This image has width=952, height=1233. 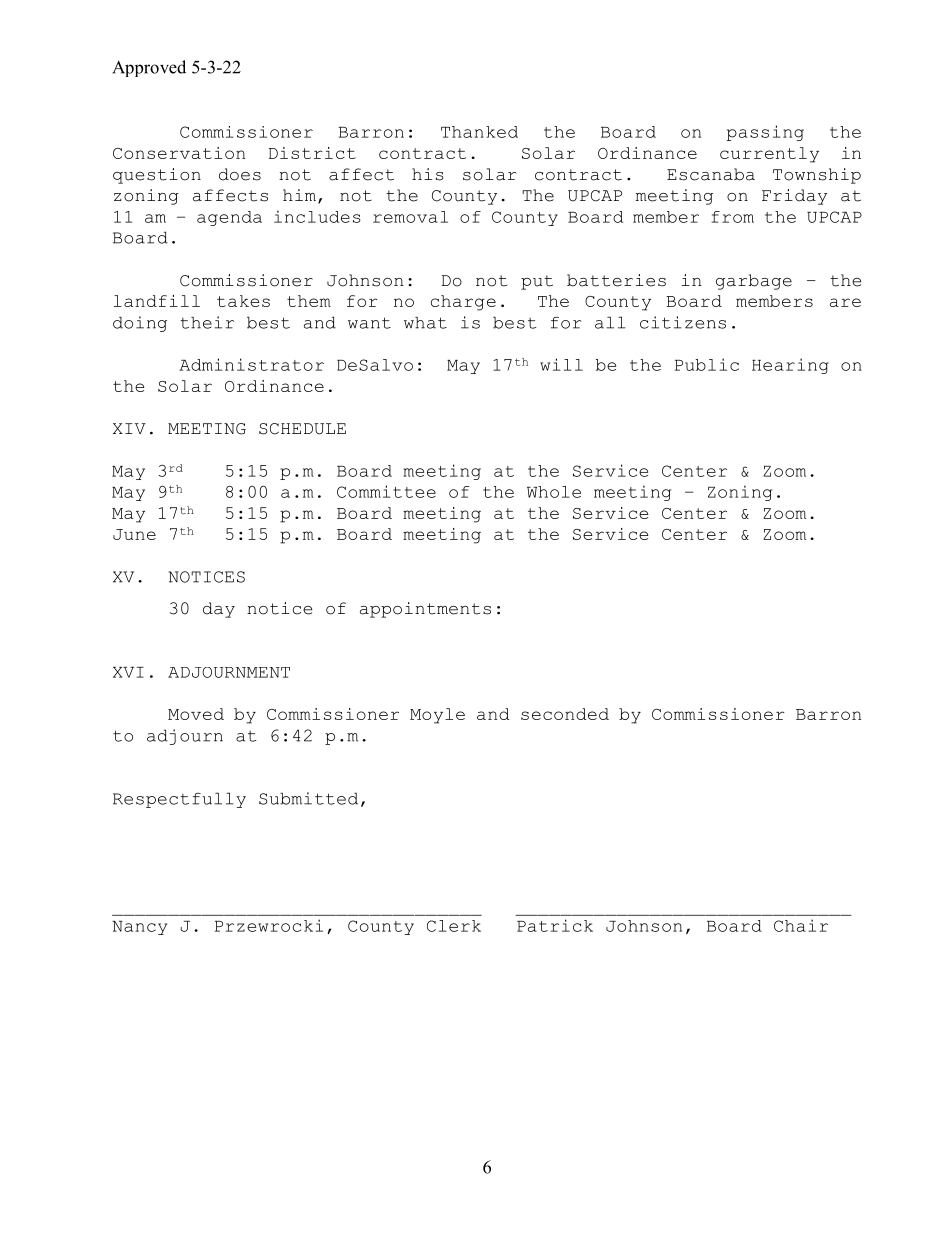 What do you see at coordinates (554, 492) in the image?
I see `Whole` at bounding box center [554, 492].
